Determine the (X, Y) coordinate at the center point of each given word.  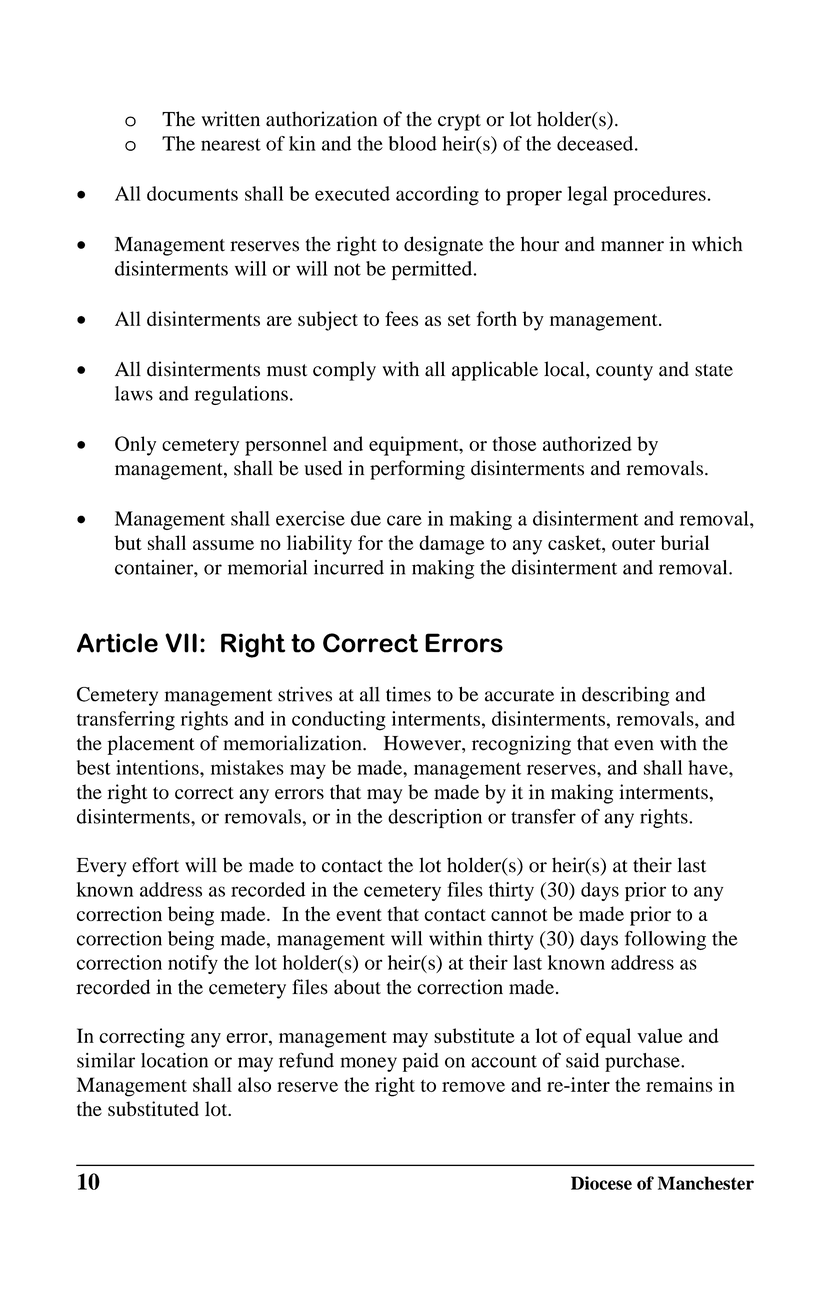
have (709, 767)
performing (417, 470)
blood (413, 143)
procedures (660, 196)
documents (192, 193)
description (435, 818)
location (174, 1060)
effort (155, 865)
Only (135, 446)
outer (633, 544)
